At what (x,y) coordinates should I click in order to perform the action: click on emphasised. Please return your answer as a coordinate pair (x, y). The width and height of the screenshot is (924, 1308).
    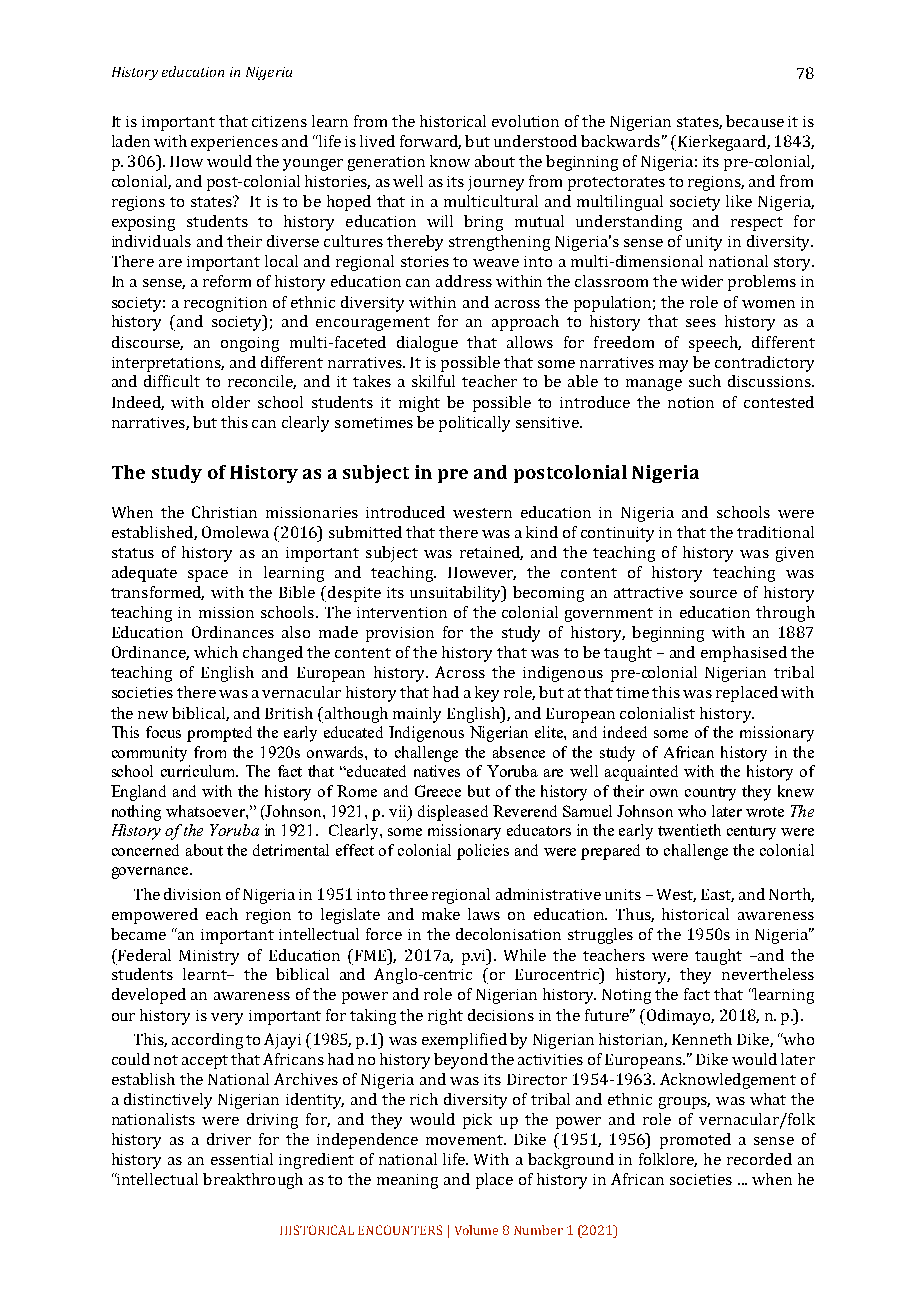
    Looking at the image, I should click on (744, 654).
